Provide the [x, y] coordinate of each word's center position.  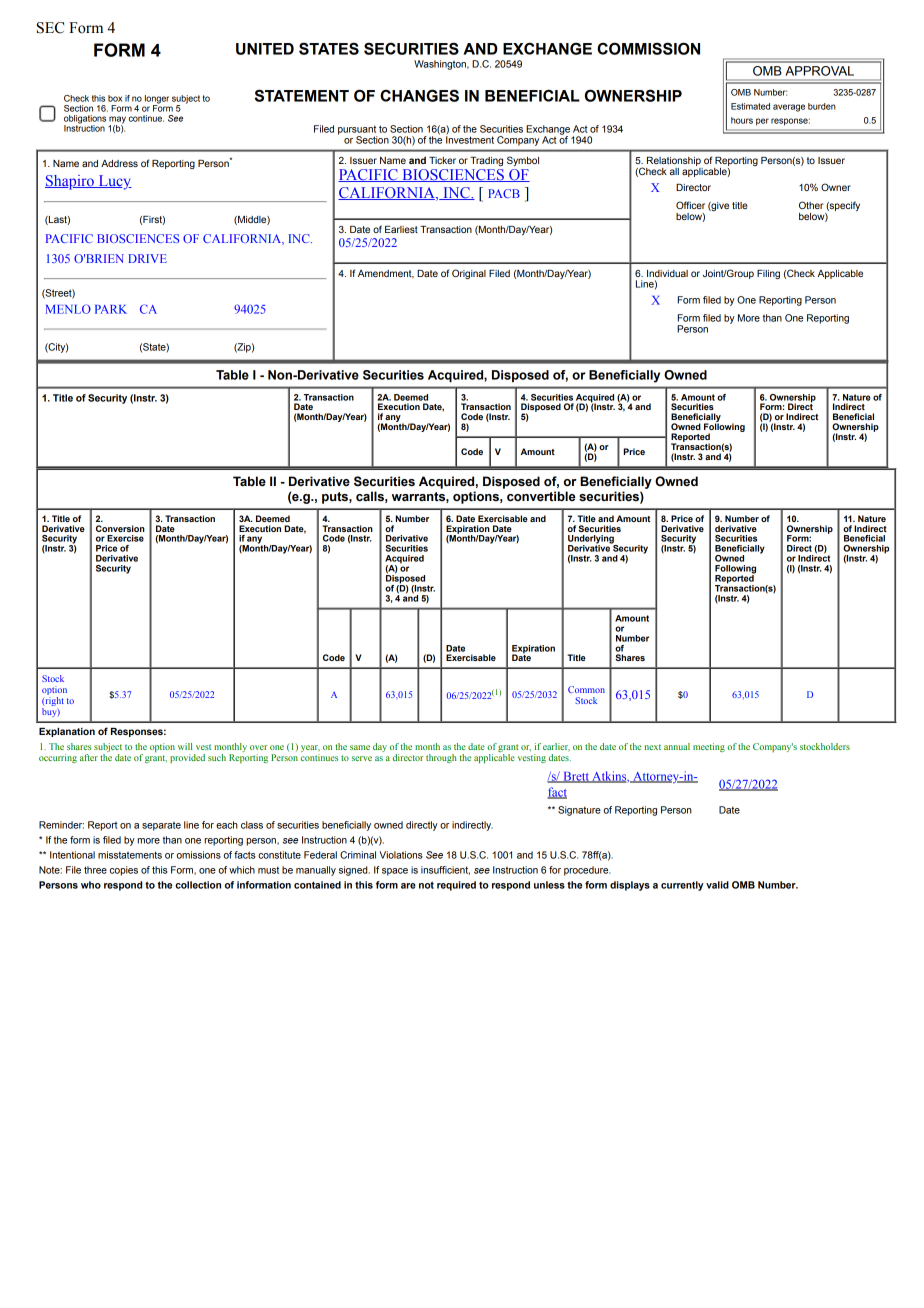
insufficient [445, 870]
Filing [768, 274]
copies [124, 871]
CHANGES [419, 95]
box [115, 98]
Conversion [120, 528]
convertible [541, 496]
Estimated [750, 106]
